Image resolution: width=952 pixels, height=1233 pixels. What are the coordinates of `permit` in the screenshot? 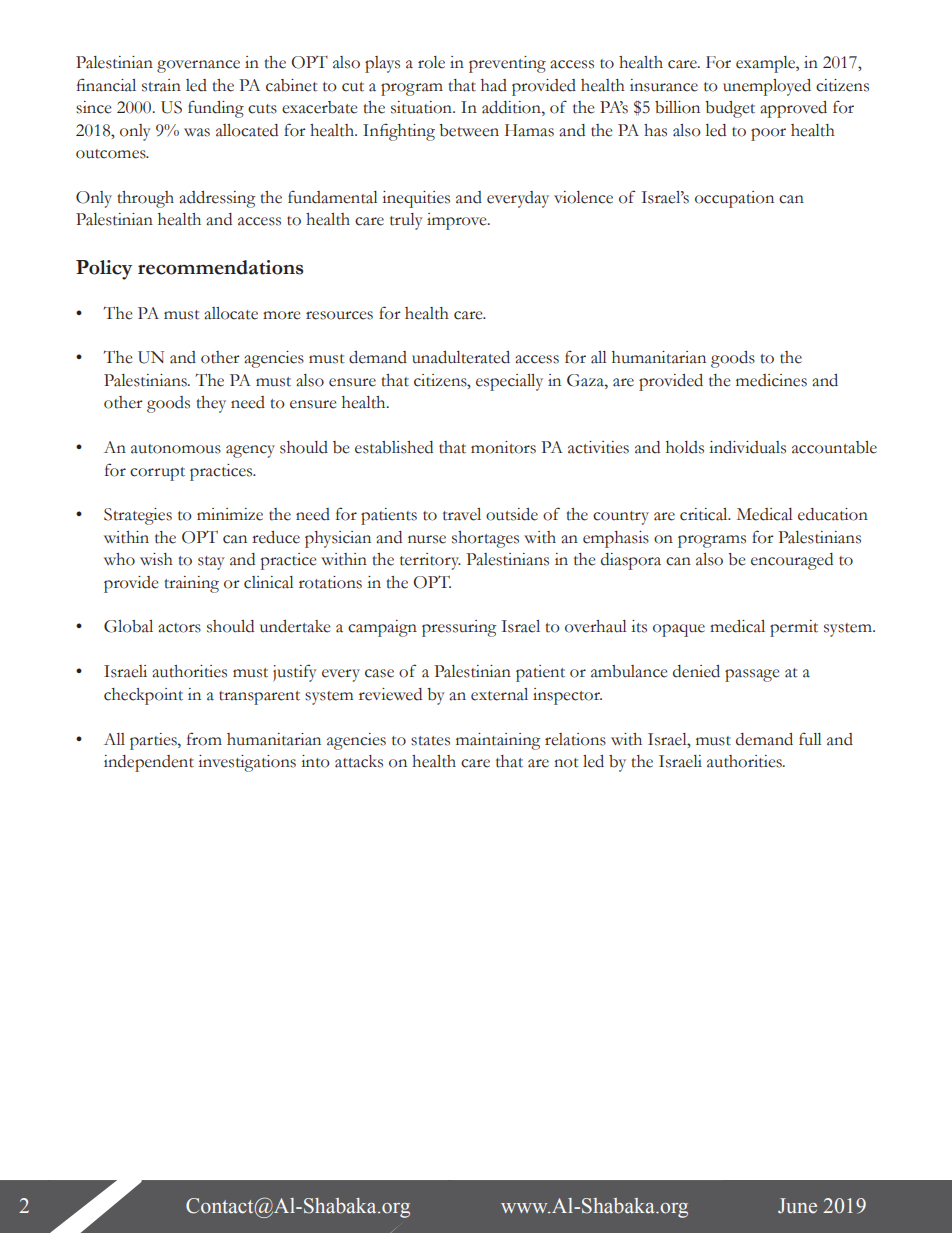 It's located at (794, 628).
